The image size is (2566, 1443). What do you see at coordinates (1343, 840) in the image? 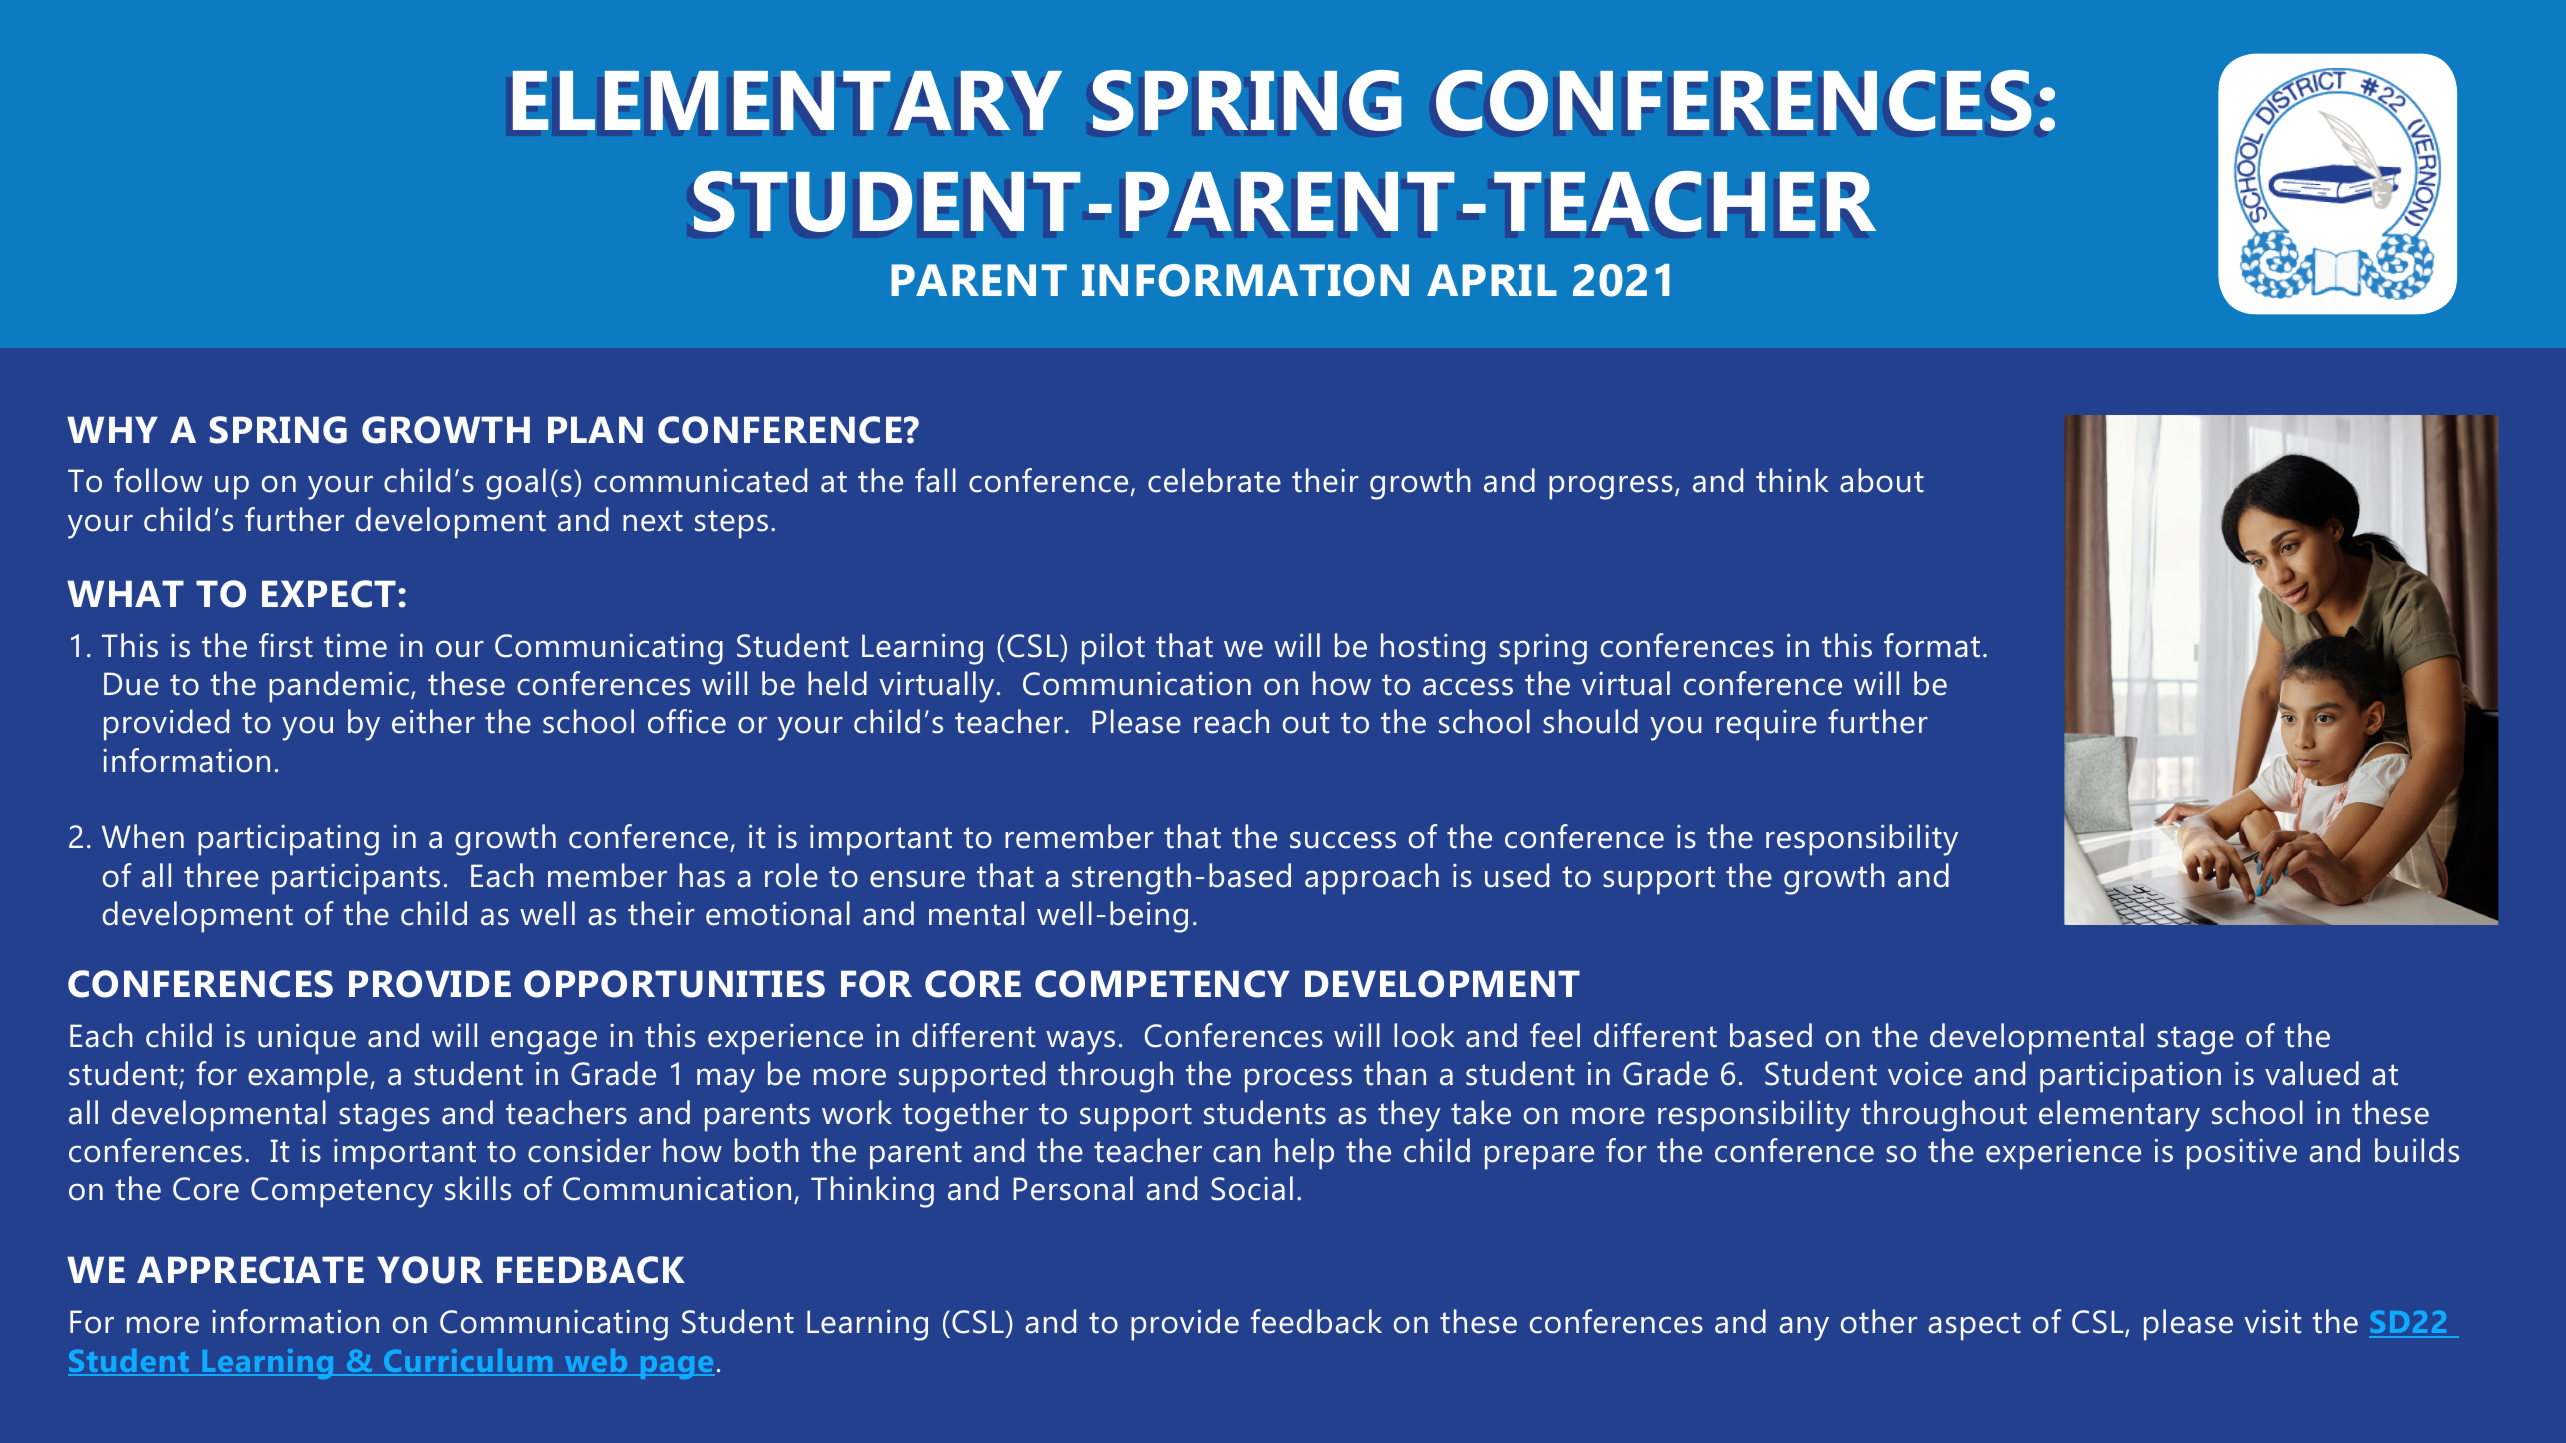
I see `success` at bounding box center [1343, 840].
